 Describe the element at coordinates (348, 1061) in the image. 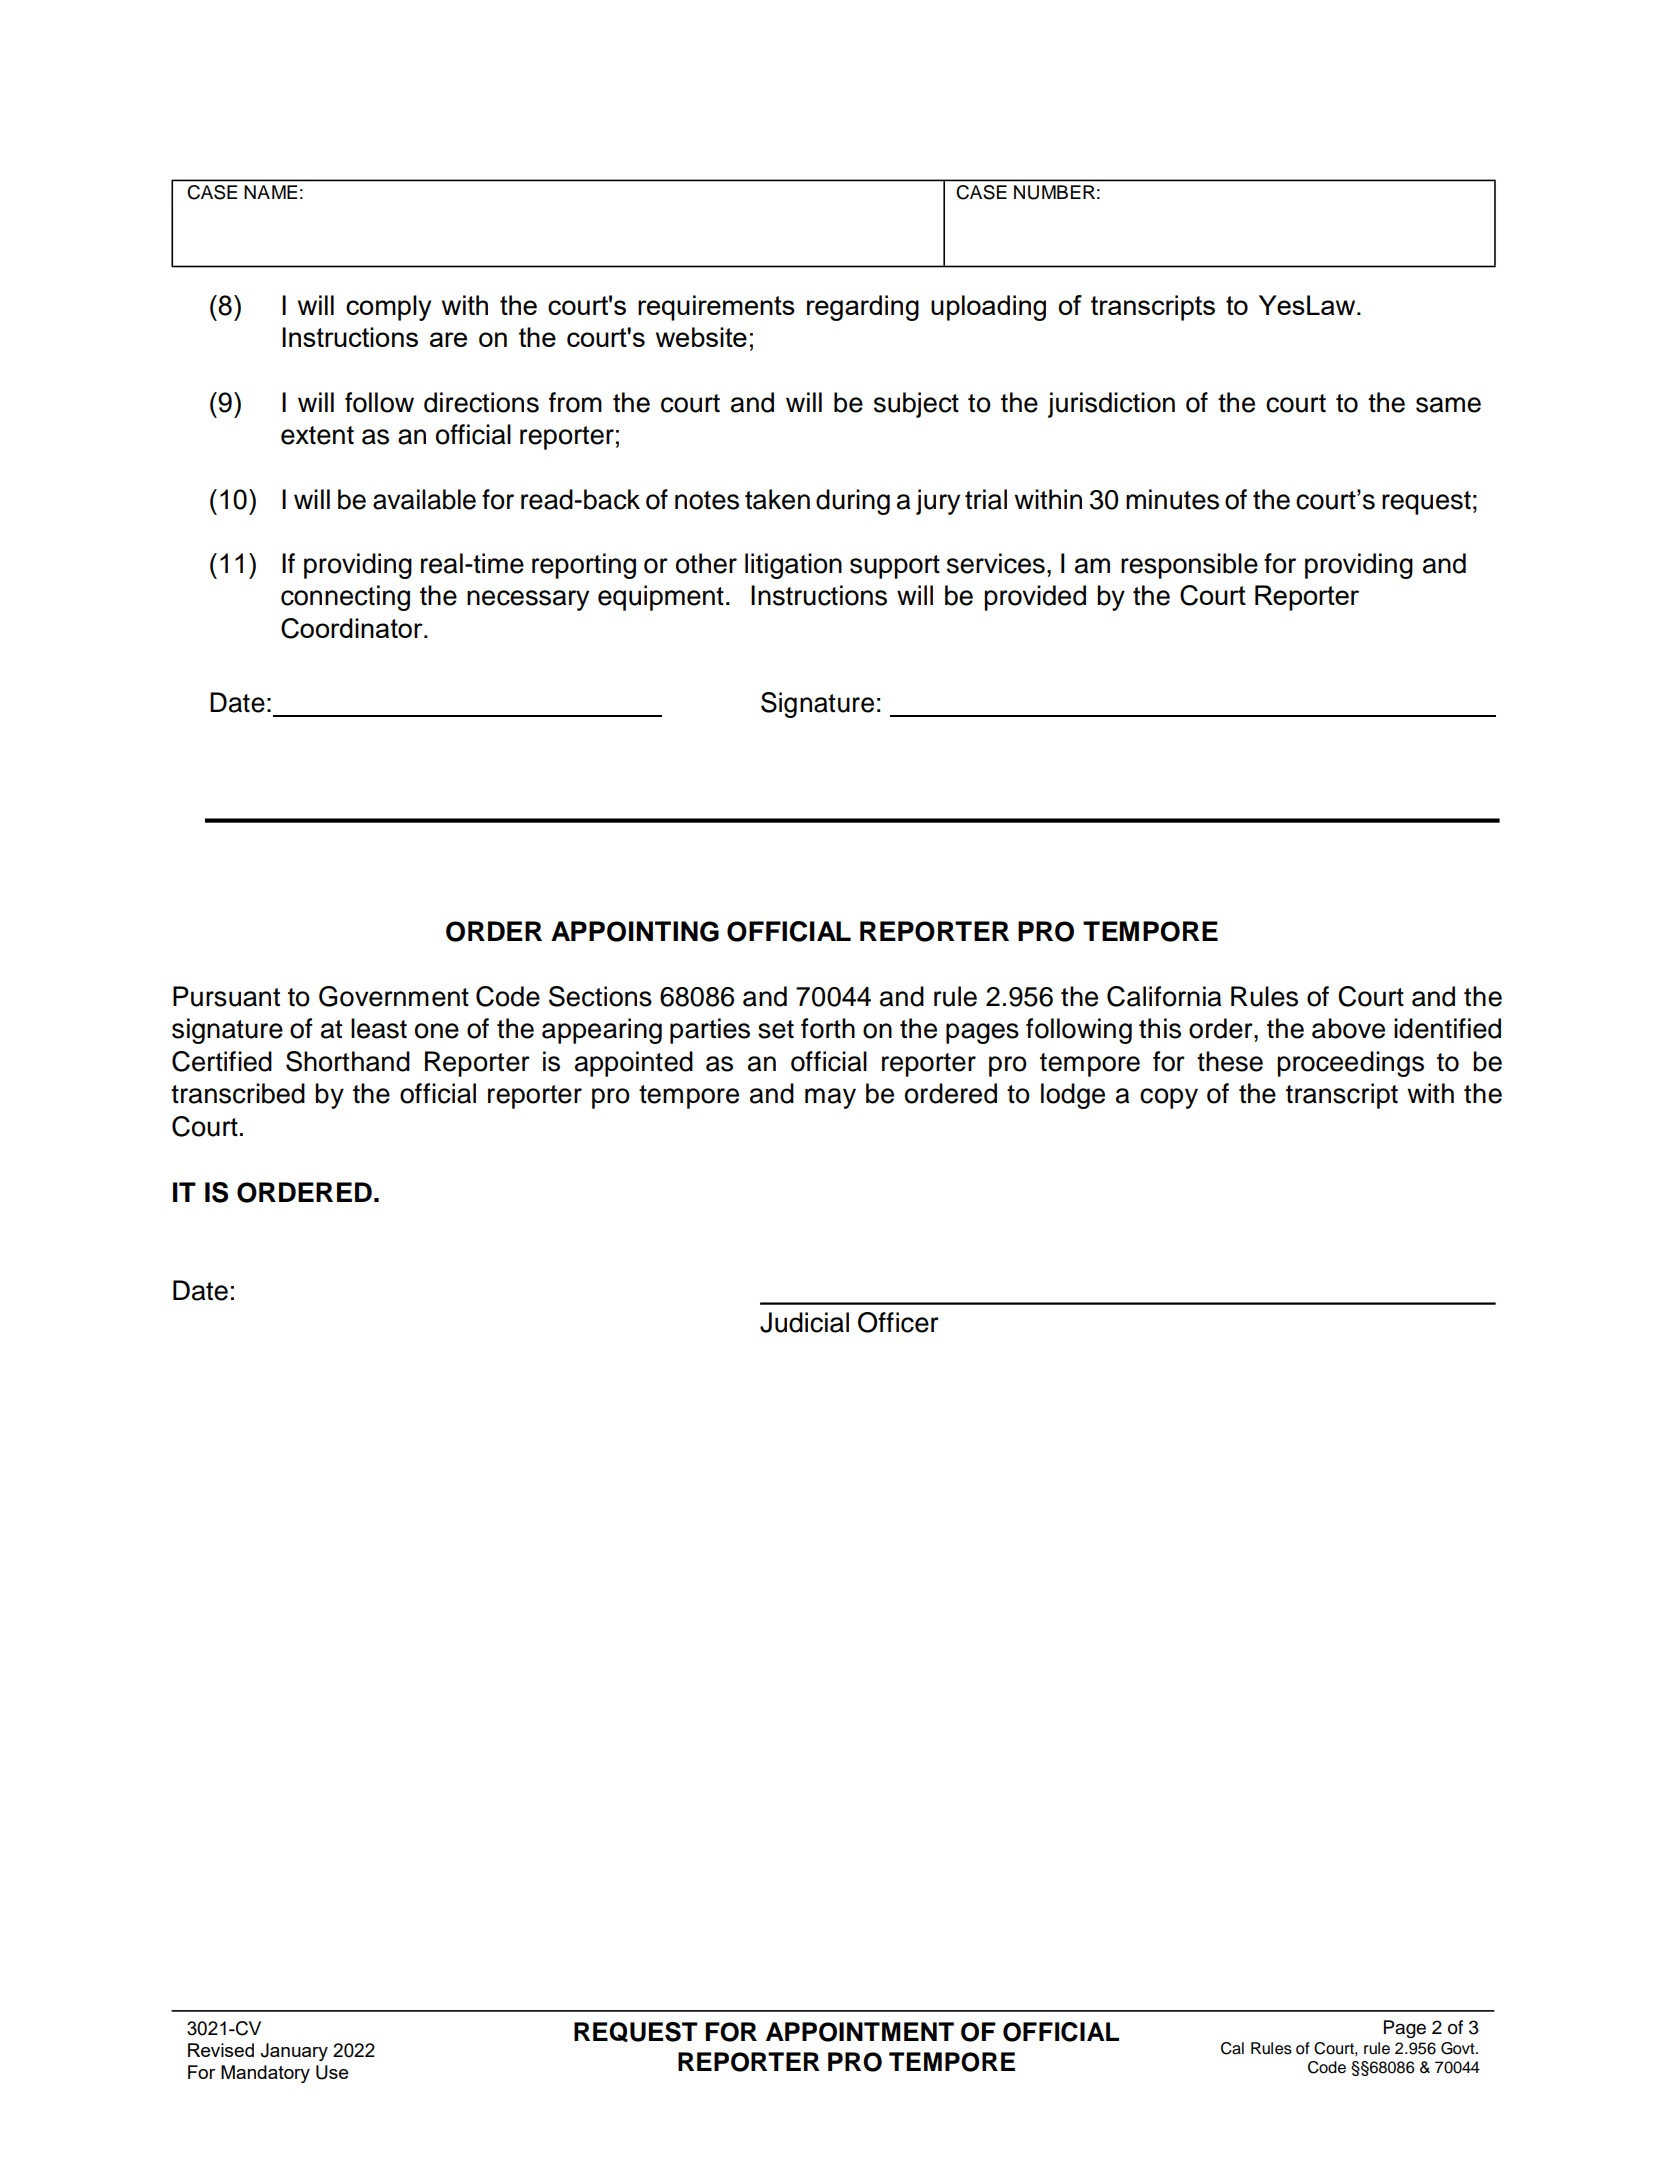

I see `Shorthand` at that location.
